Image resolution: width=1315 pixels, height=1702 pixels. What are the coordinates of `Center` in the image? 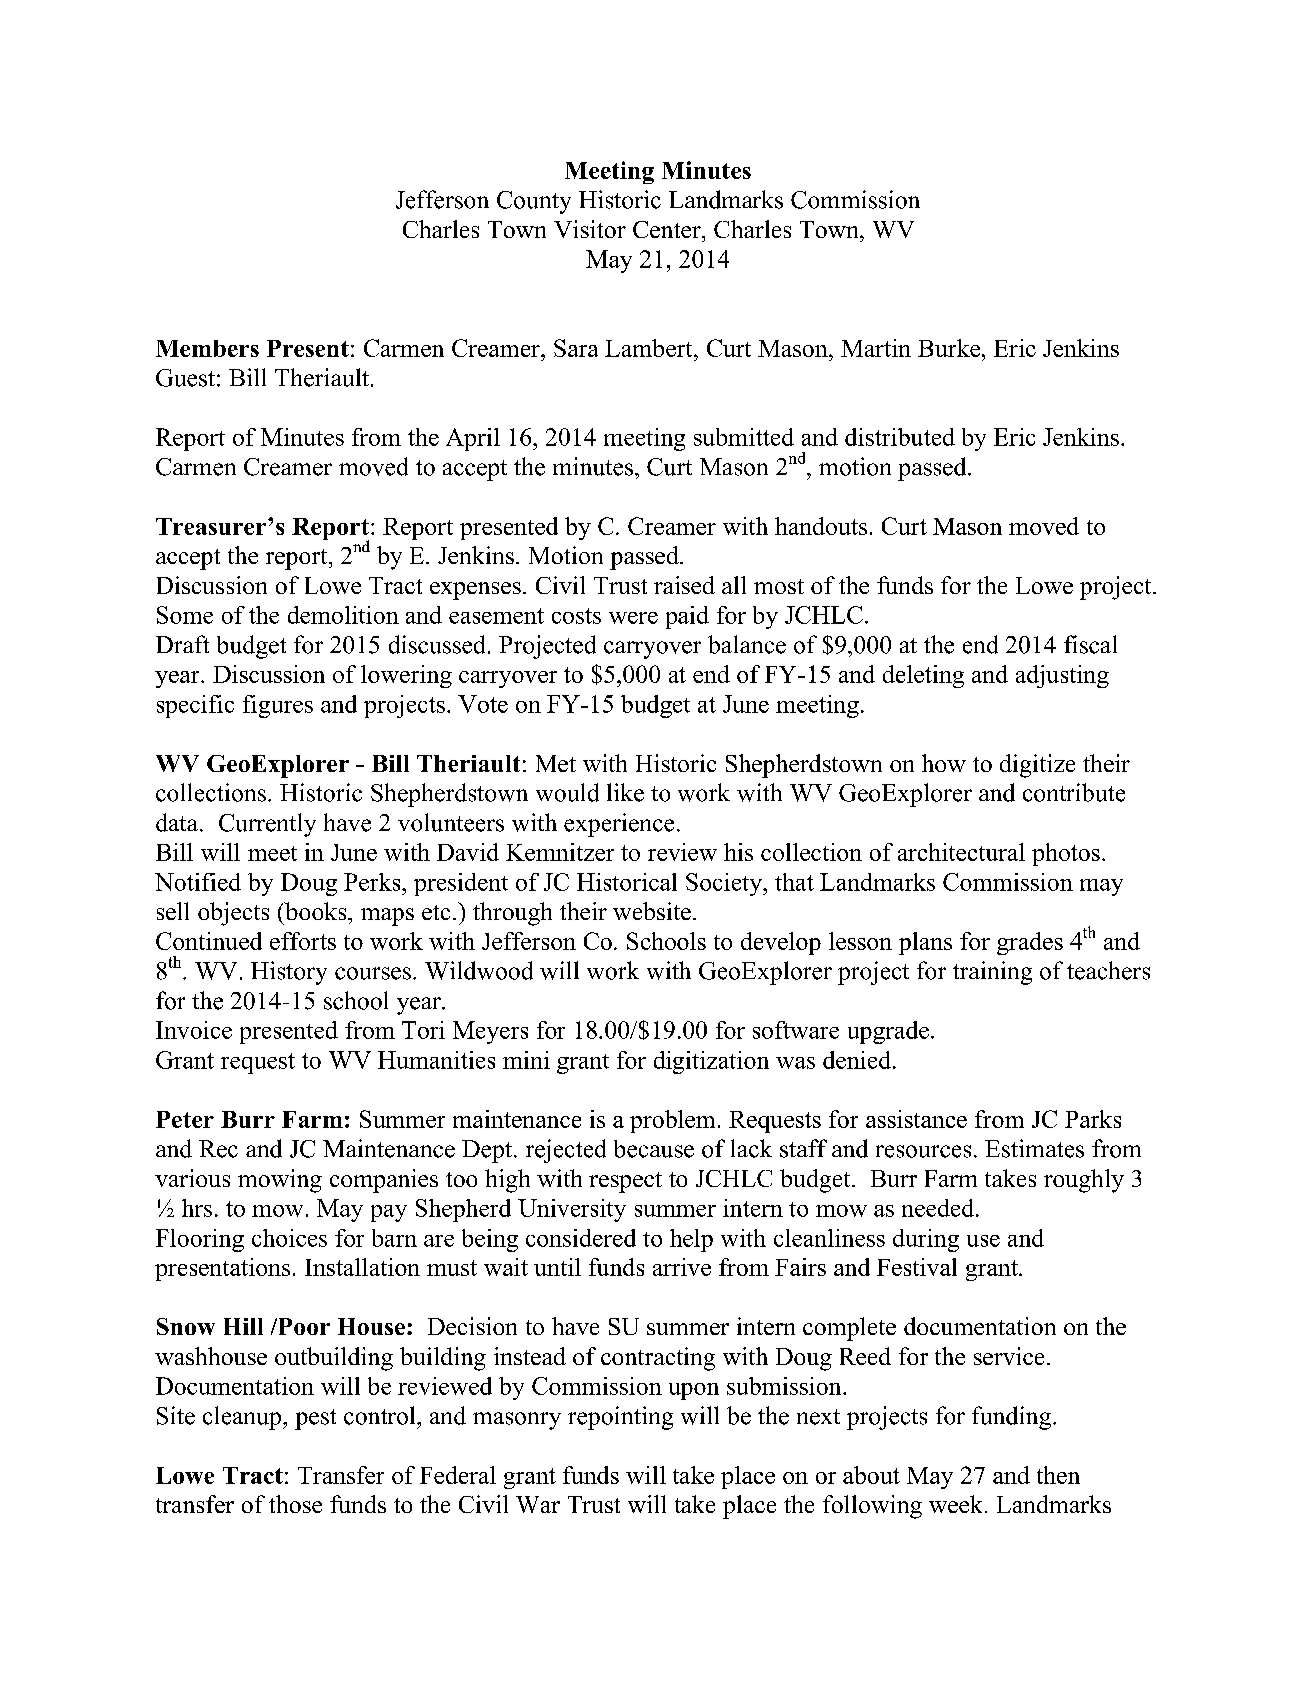 It's located at (668, 229).
